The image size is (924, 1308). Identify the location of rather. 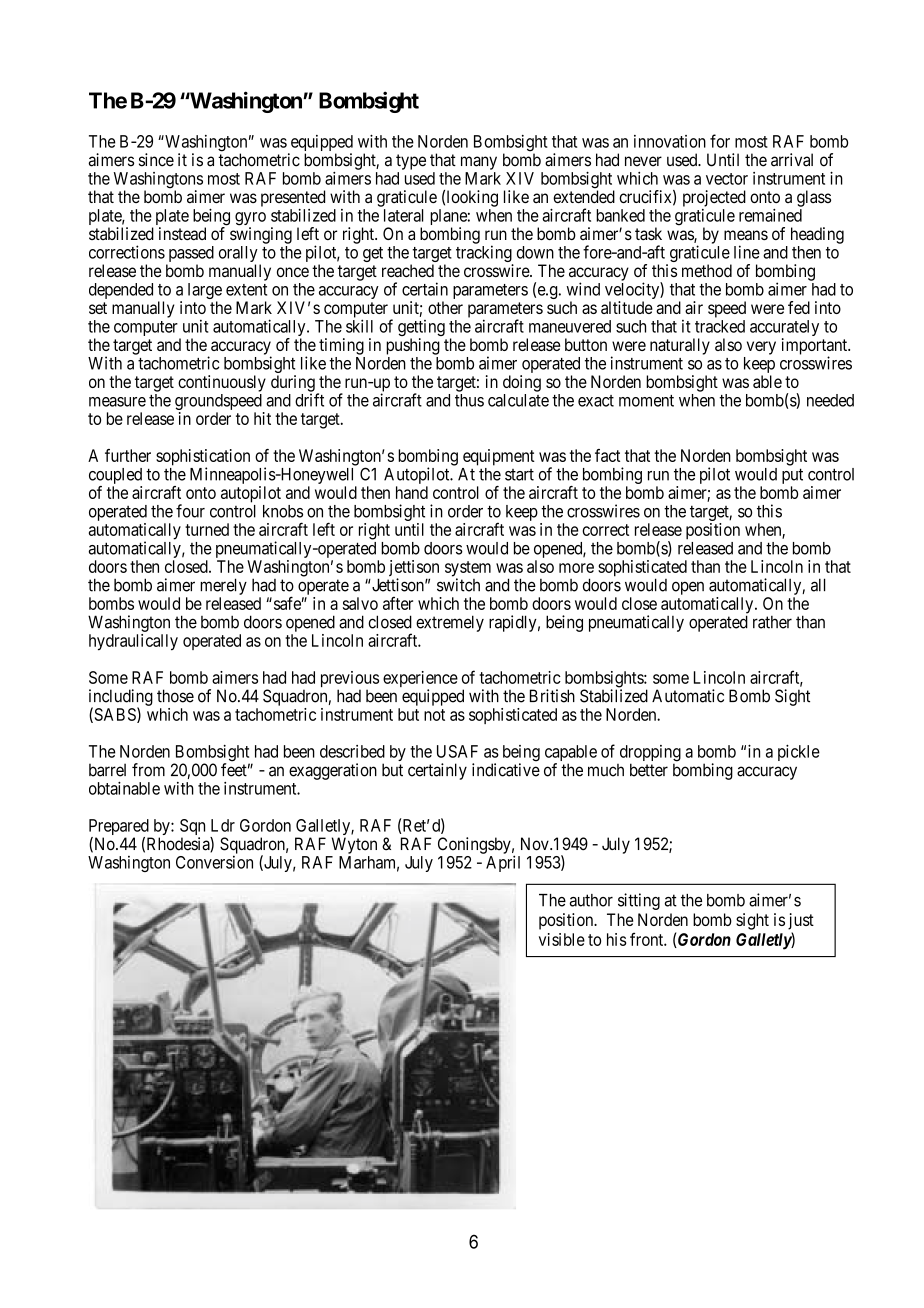
(772, 622).
